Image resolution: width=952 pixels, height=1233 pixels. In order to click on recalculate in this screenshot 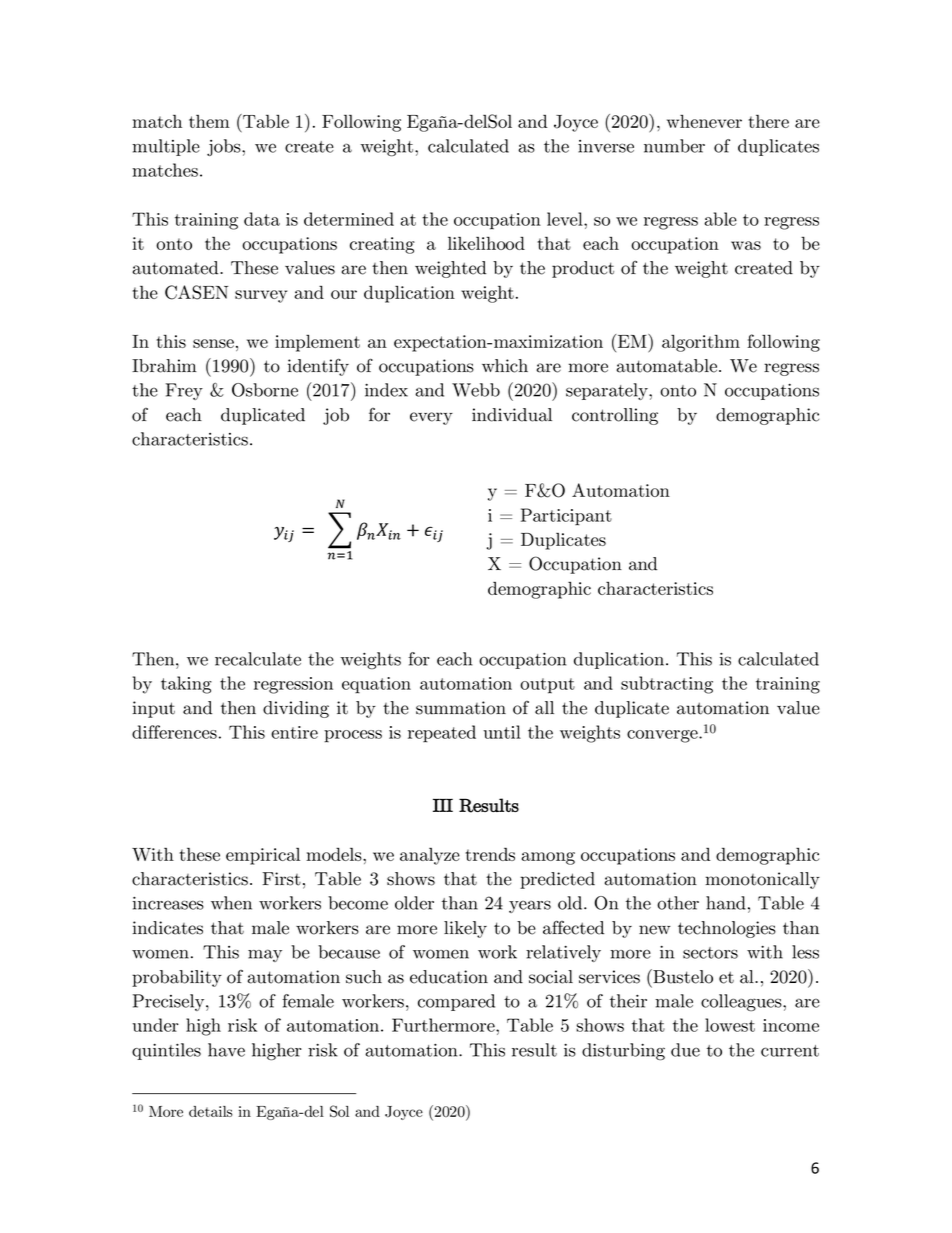, I will do `click(258, 659)`.
